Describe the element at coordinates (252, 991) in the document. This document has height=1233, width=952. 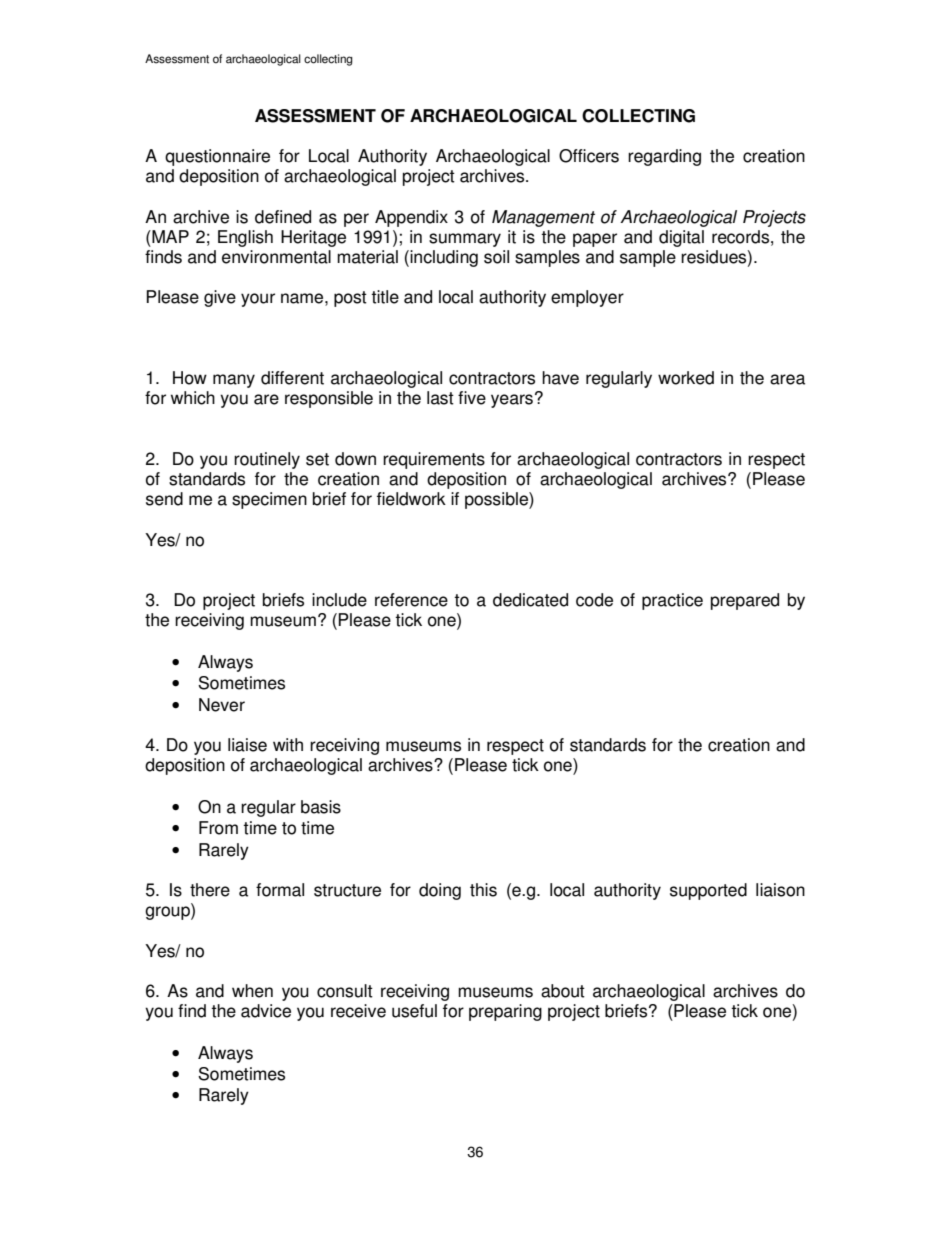
I see `when` at that location.
